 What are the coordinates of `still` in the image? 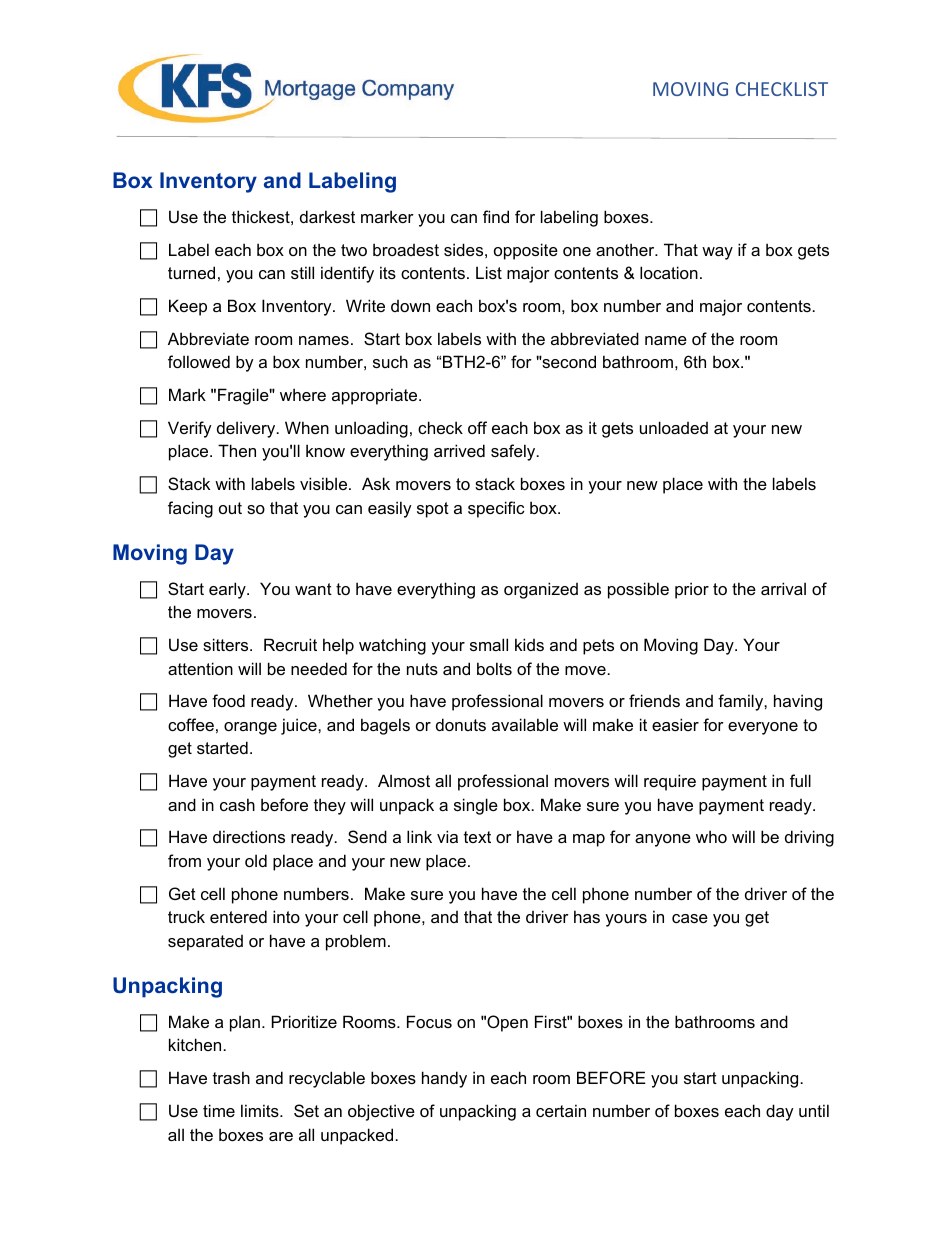 It's located at (302, 272).
